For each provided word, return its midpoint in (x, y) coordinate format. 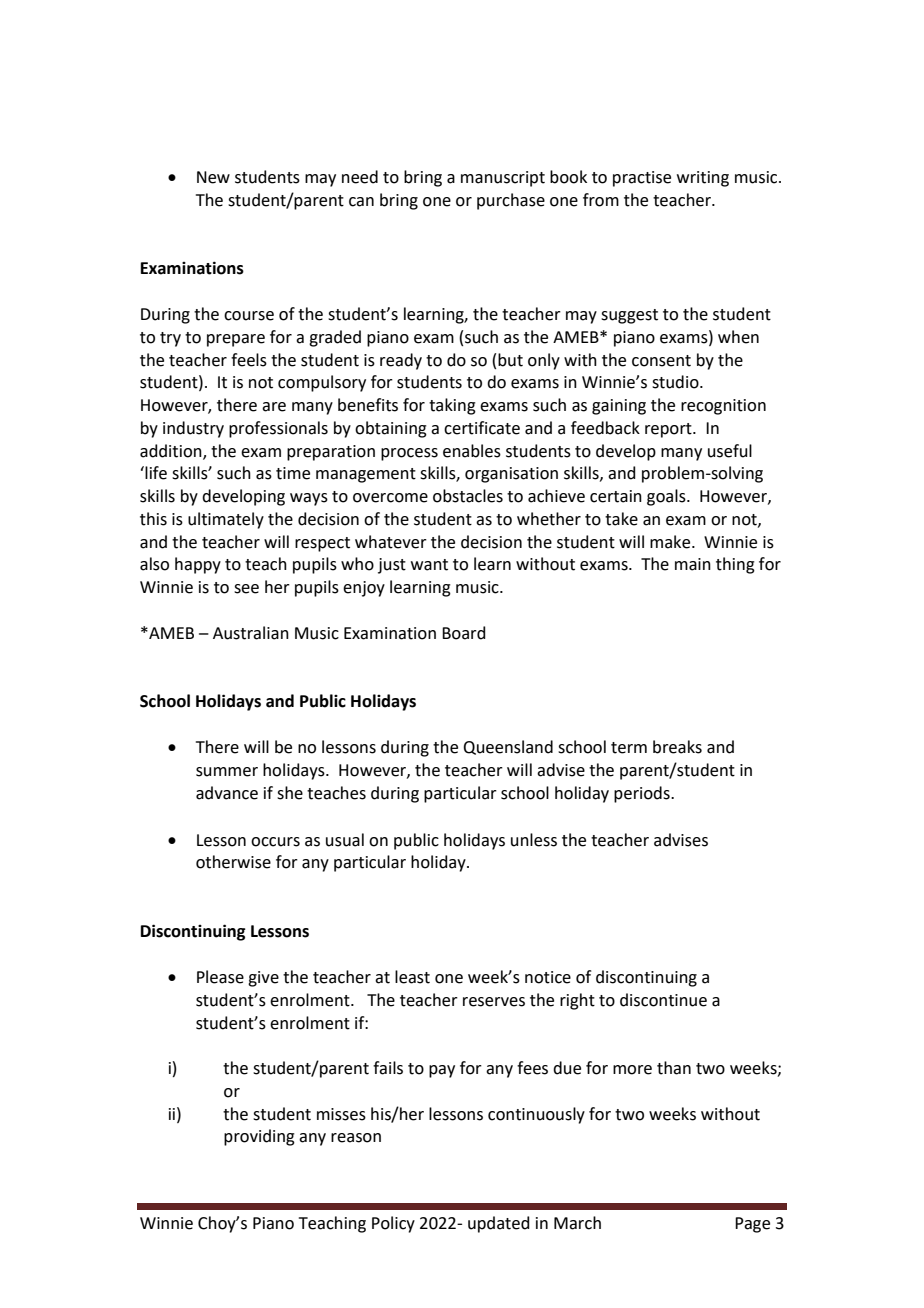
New (213, 177)
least (412, 977)
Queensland (508, 747)
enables (472, 451)
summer (227, 772)
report (669, 430)
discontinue (663, 1000)
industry (193, 429)
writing (703, 179)
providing (259, 1137)
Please (220, 977)
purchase (511, 201)
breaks (677, 747)
